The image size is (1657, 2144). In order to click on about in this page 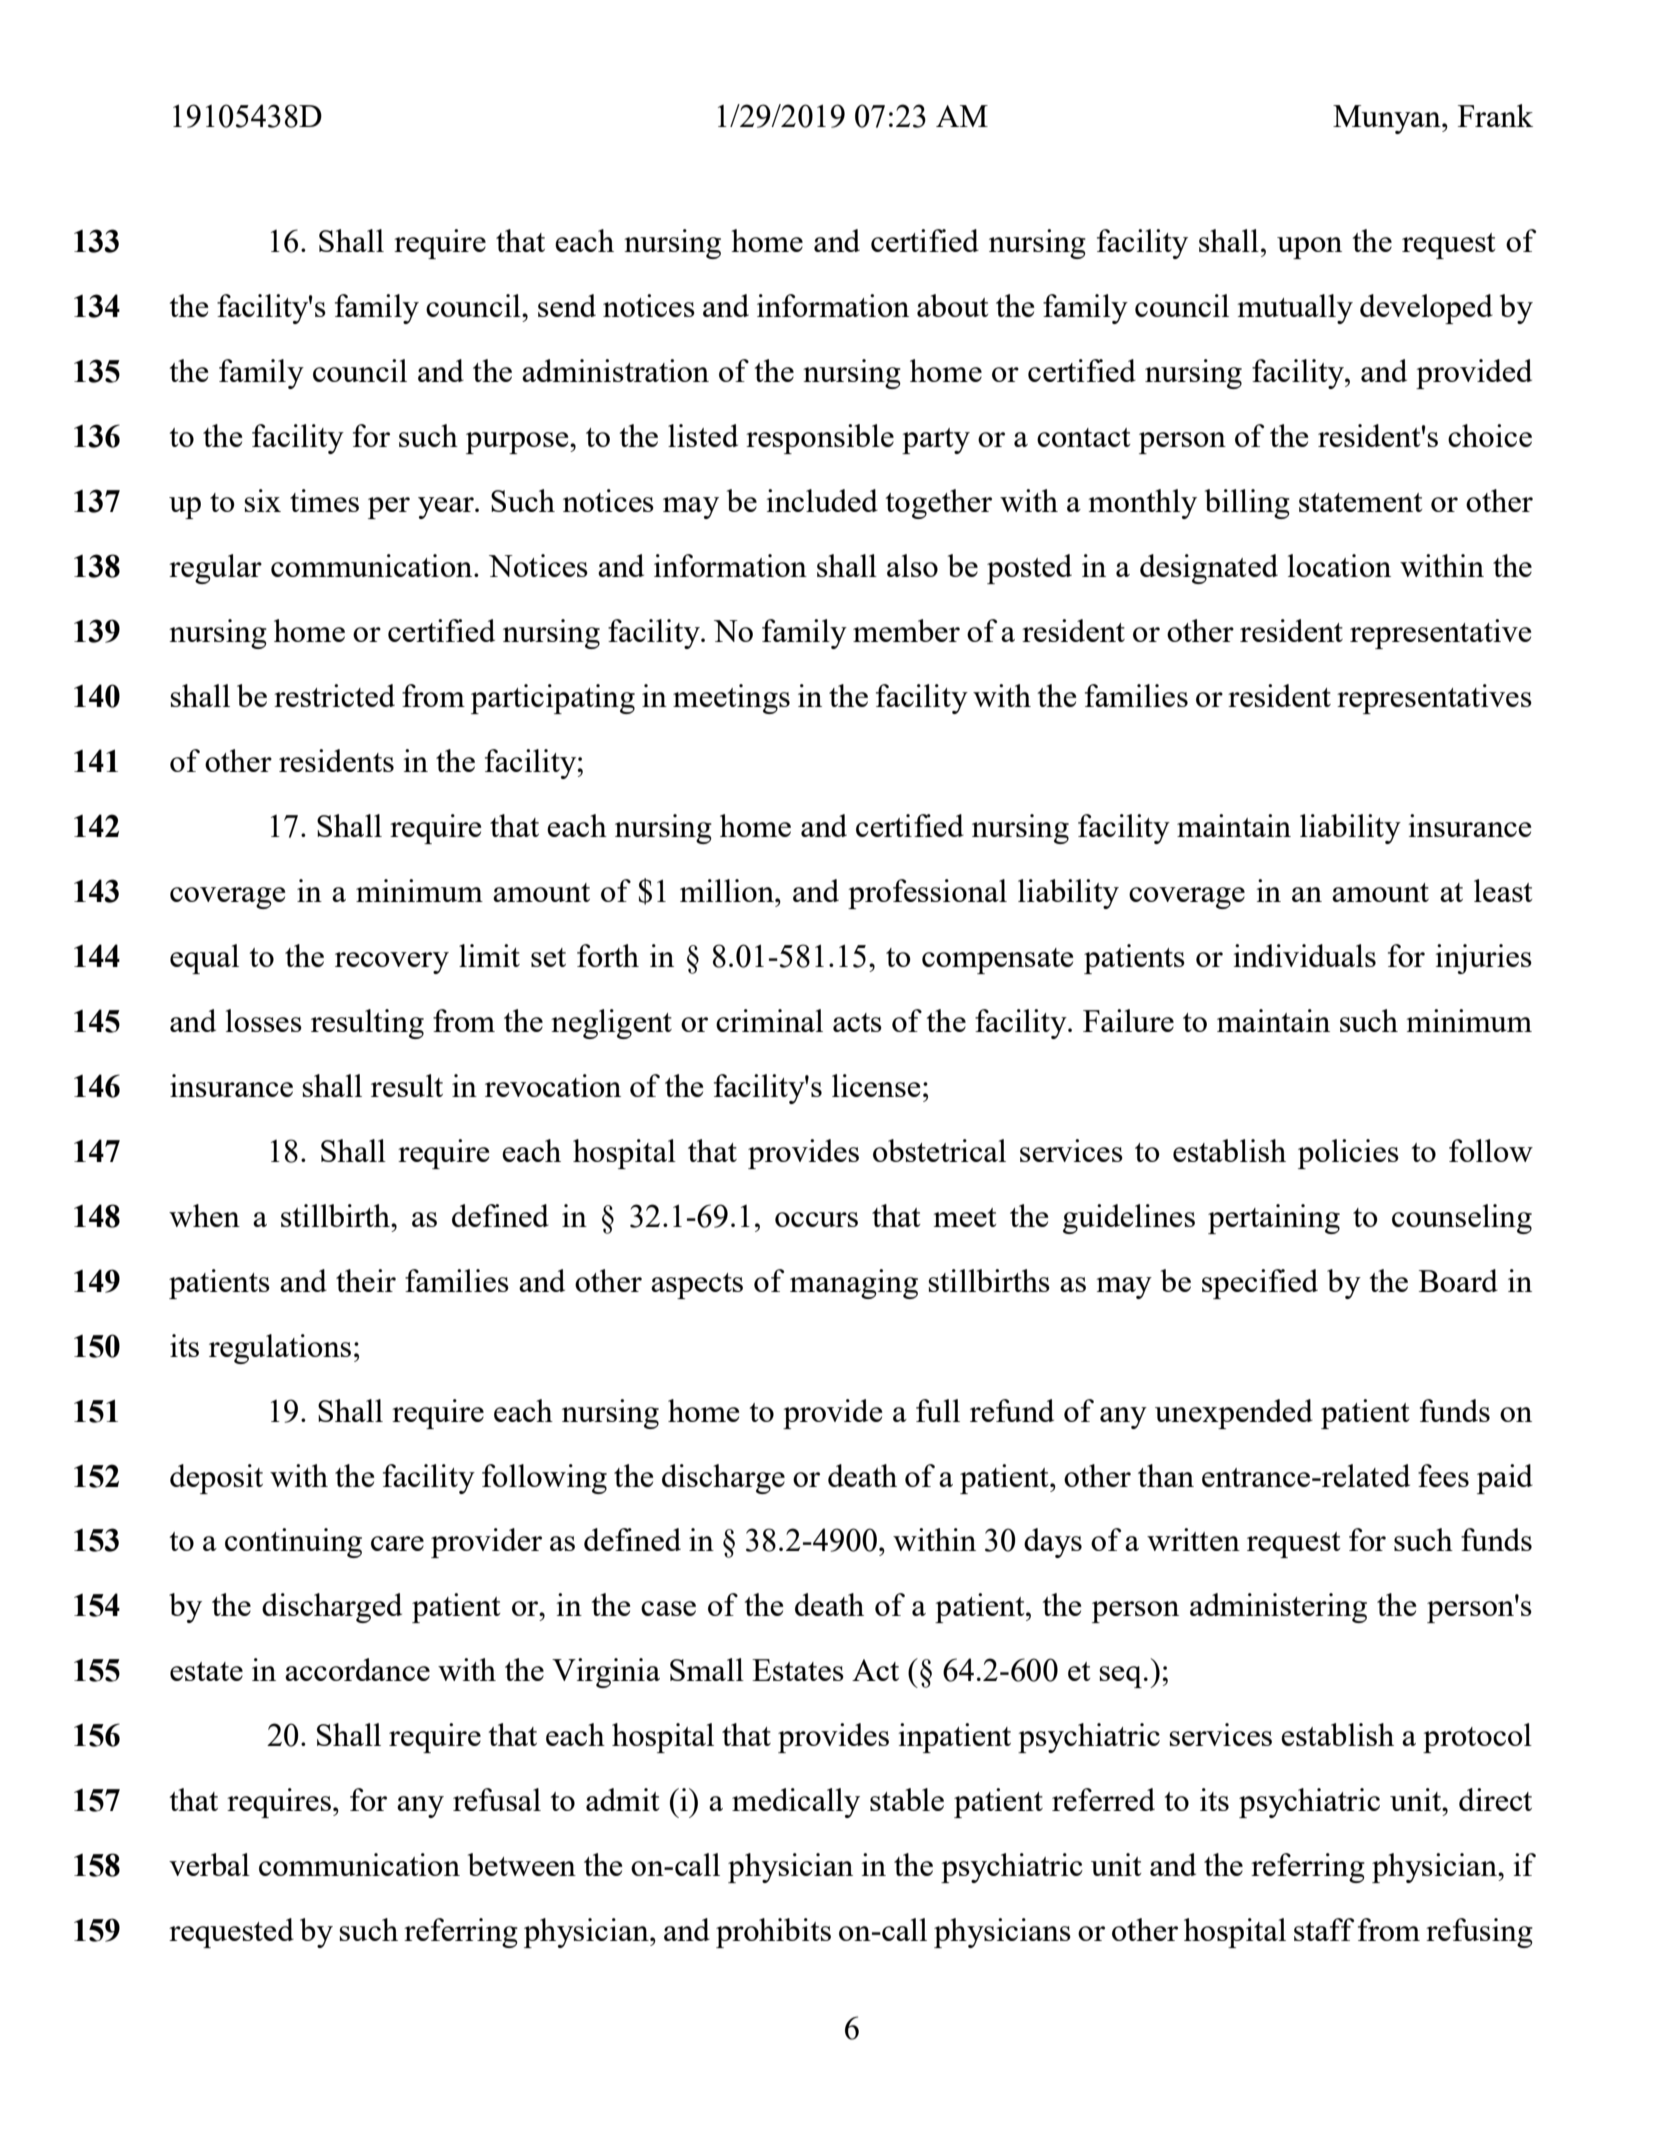, I will do `click(953, 305)`.
